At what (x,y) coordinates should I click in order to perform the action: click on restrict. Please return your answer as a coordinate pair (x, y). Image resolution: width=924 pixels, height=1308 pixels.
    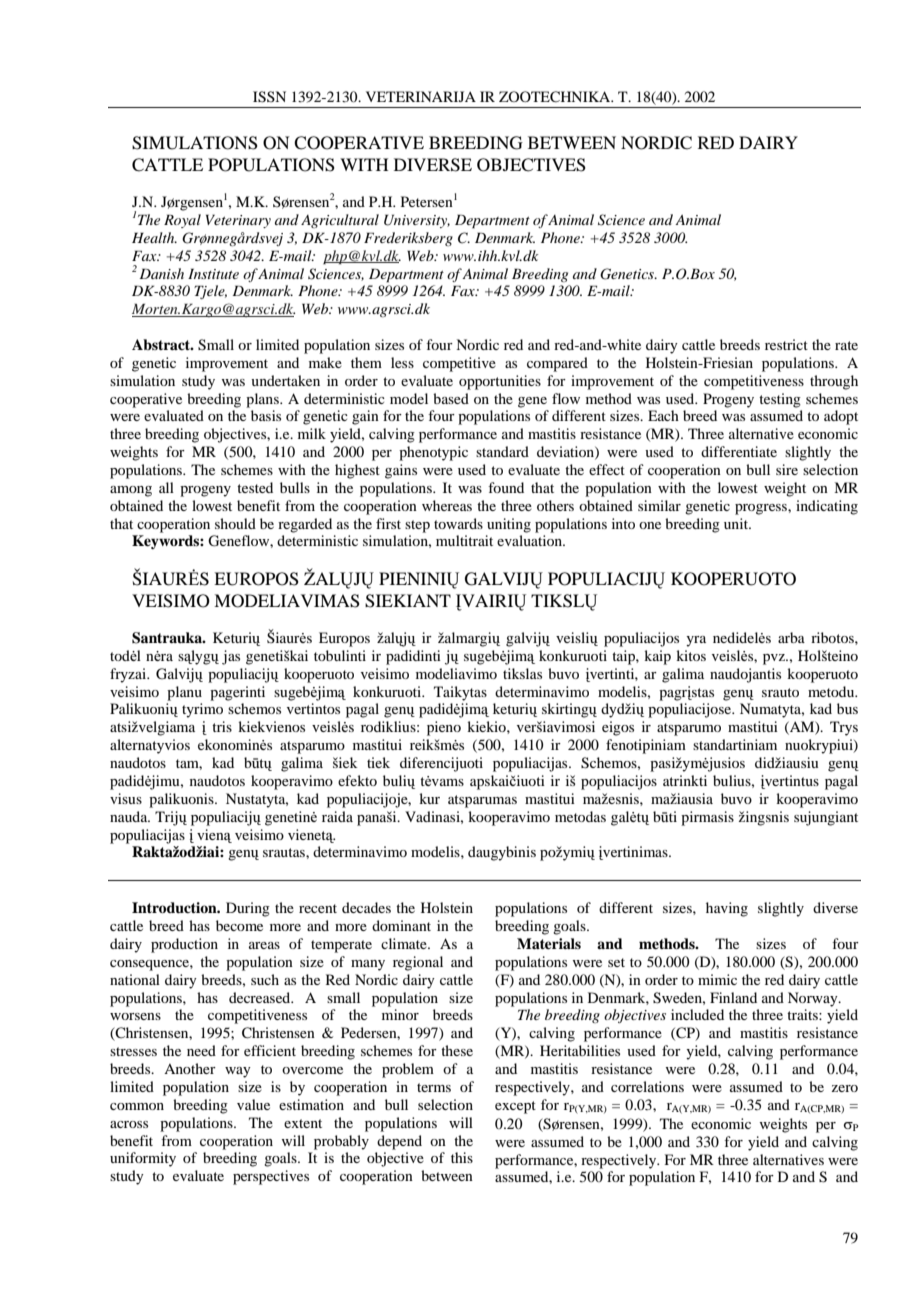
    Looking at the image, I should click on (786, 344).
